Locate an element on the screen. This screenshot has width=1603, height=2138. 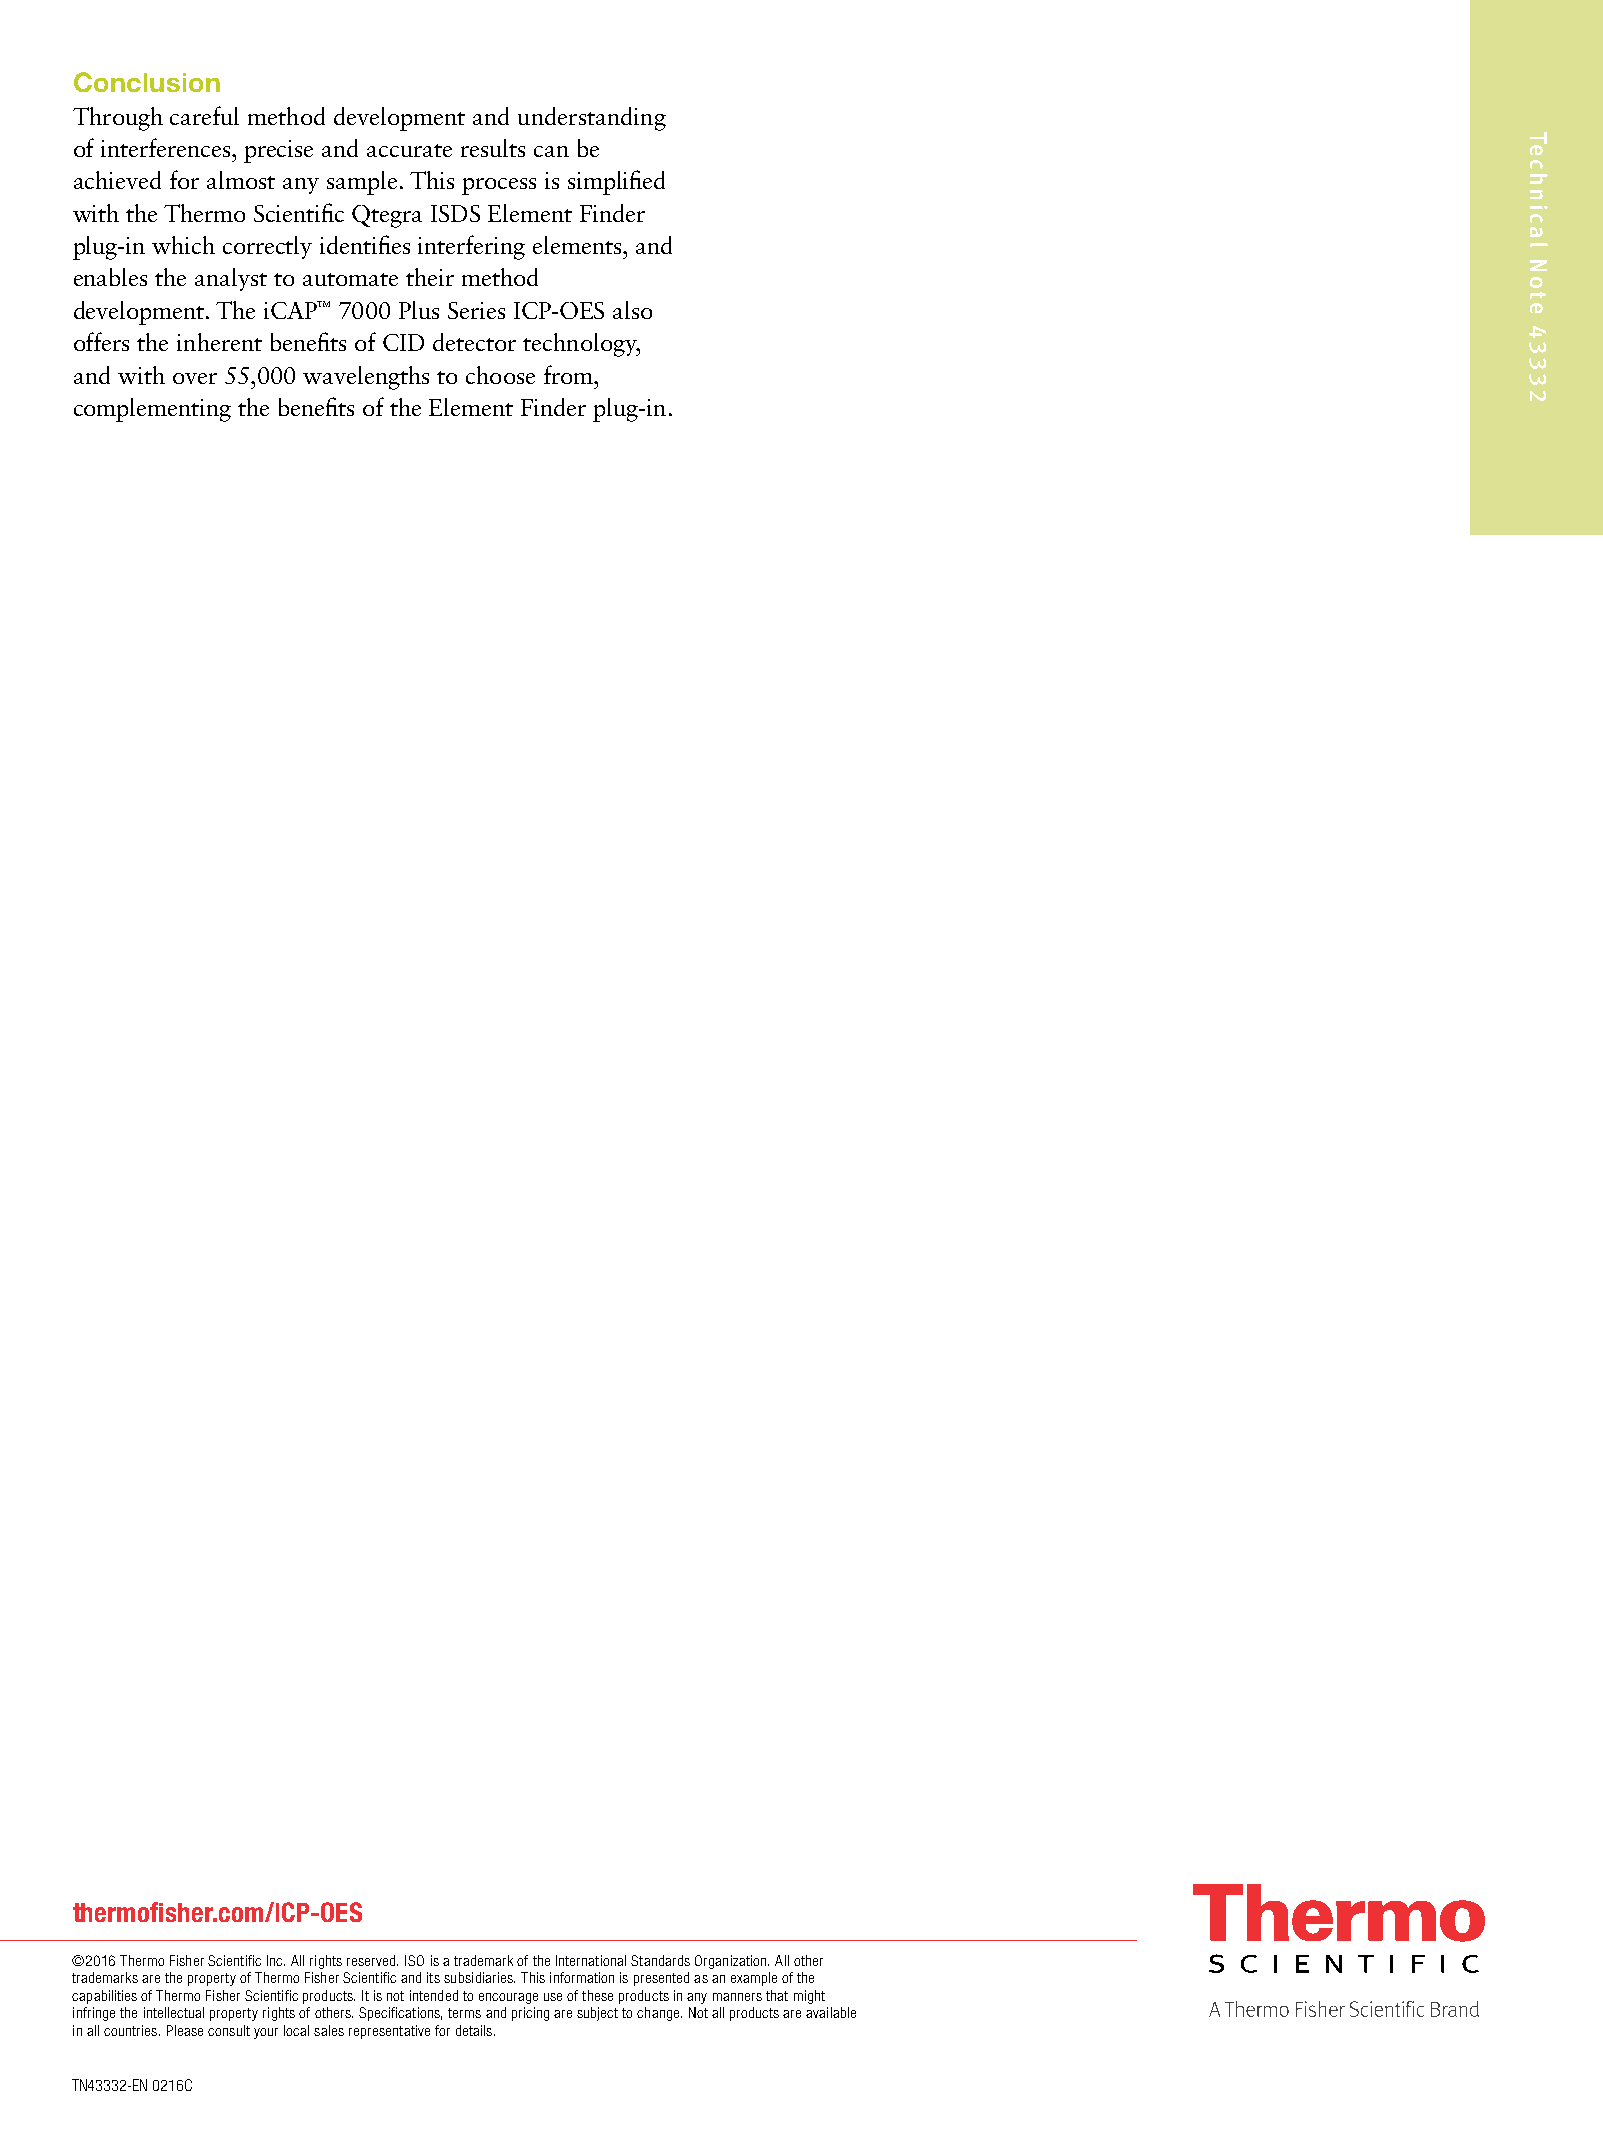
Organization is located at coordinates (732, 1962).
